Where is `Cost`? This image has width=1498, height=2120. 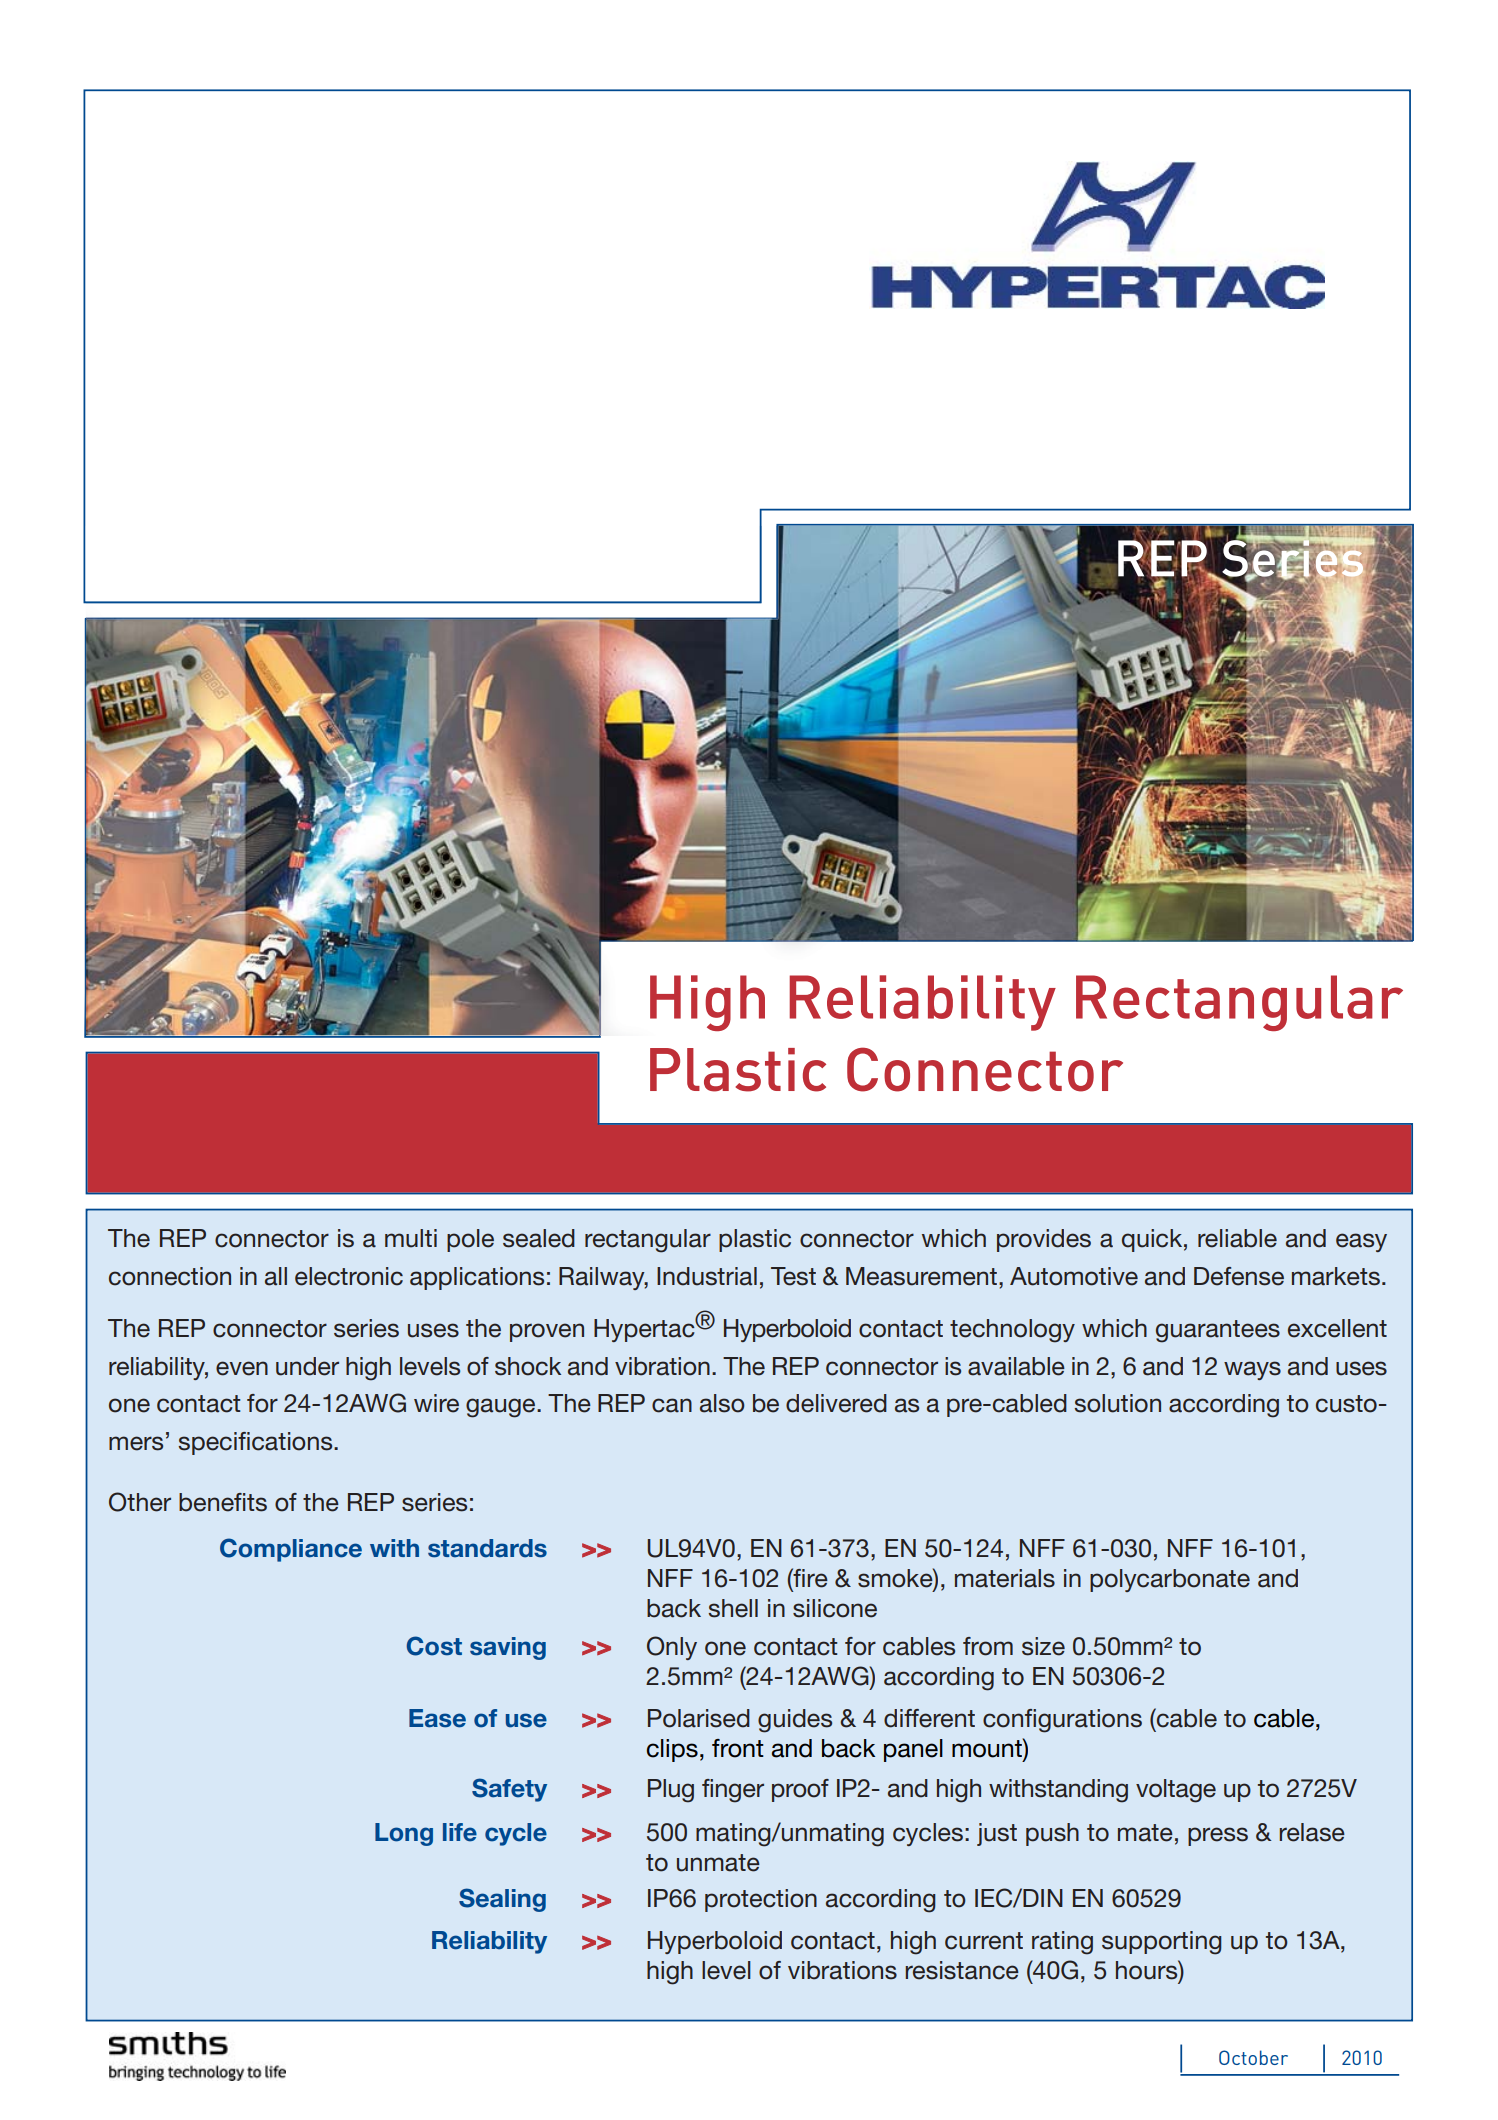 Cost is located at coordinates (434, 1646).
